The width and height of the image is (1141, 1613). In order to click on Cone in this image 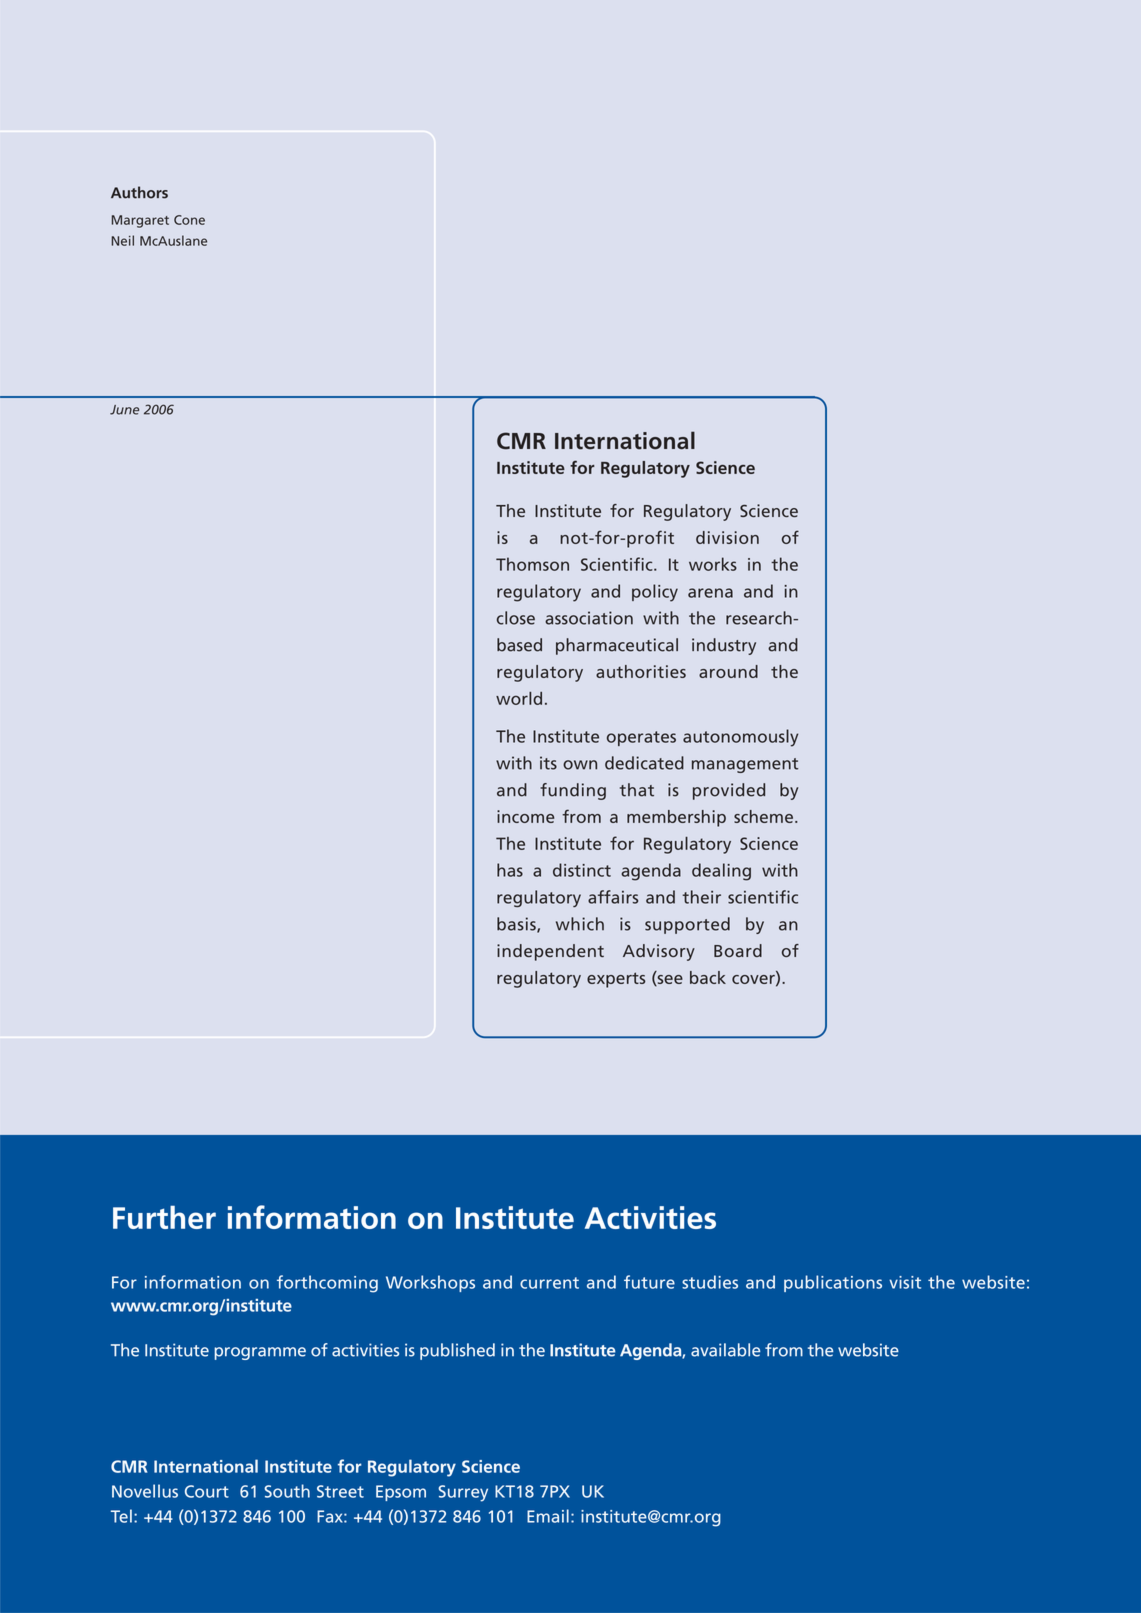, I will do `click(189, 220)`.
